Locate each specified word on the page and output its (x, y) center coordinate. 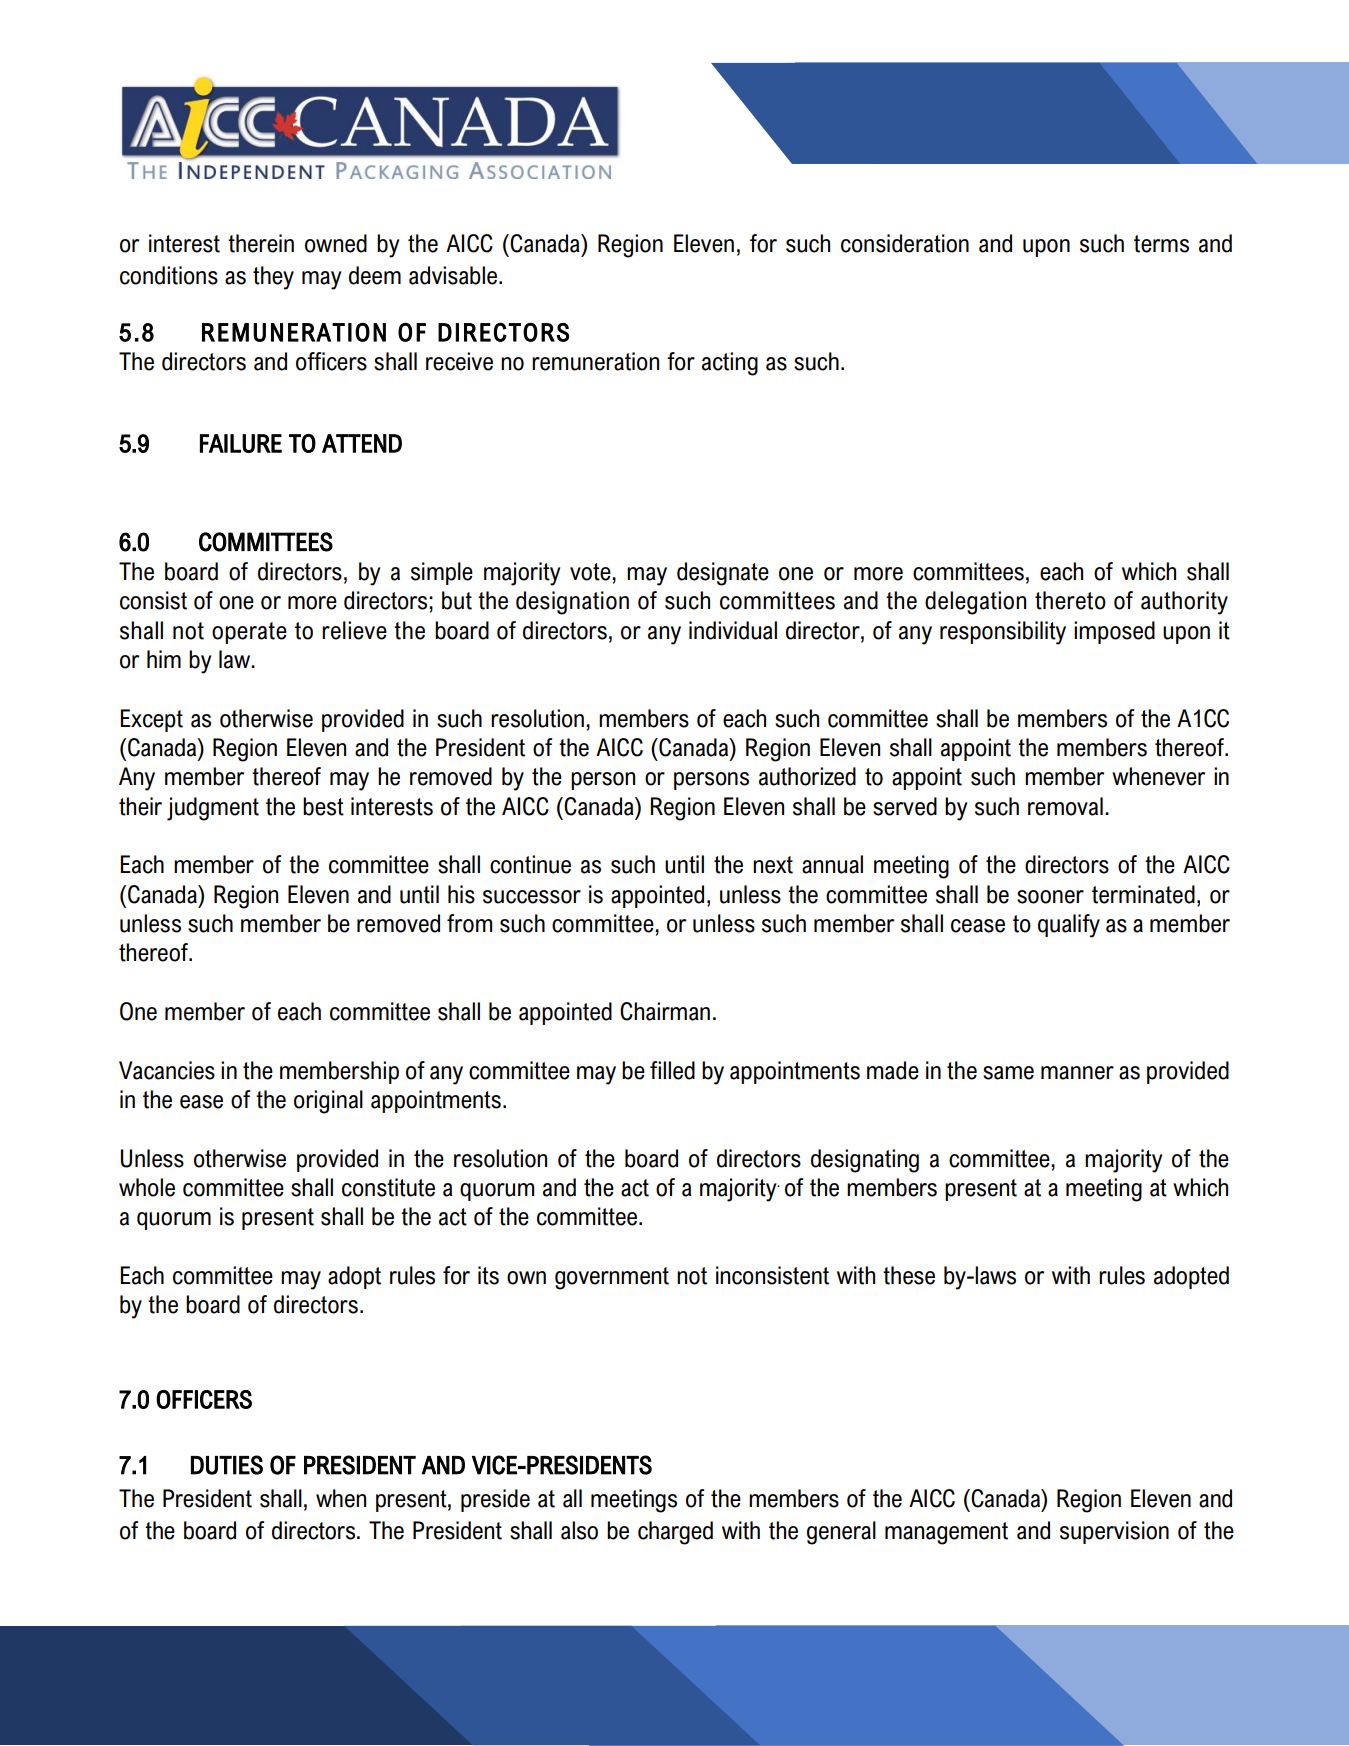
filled (672, 1070)
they (273, 278)
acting (730, 364)
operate (249, 633)
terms (1161, 244)
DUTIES (227, 1465)
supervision (1114, 1532)
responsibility (1003, 633)
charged (675, 1533)
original (328, 1102)
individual (733, 630)
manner (1077, 1073)
